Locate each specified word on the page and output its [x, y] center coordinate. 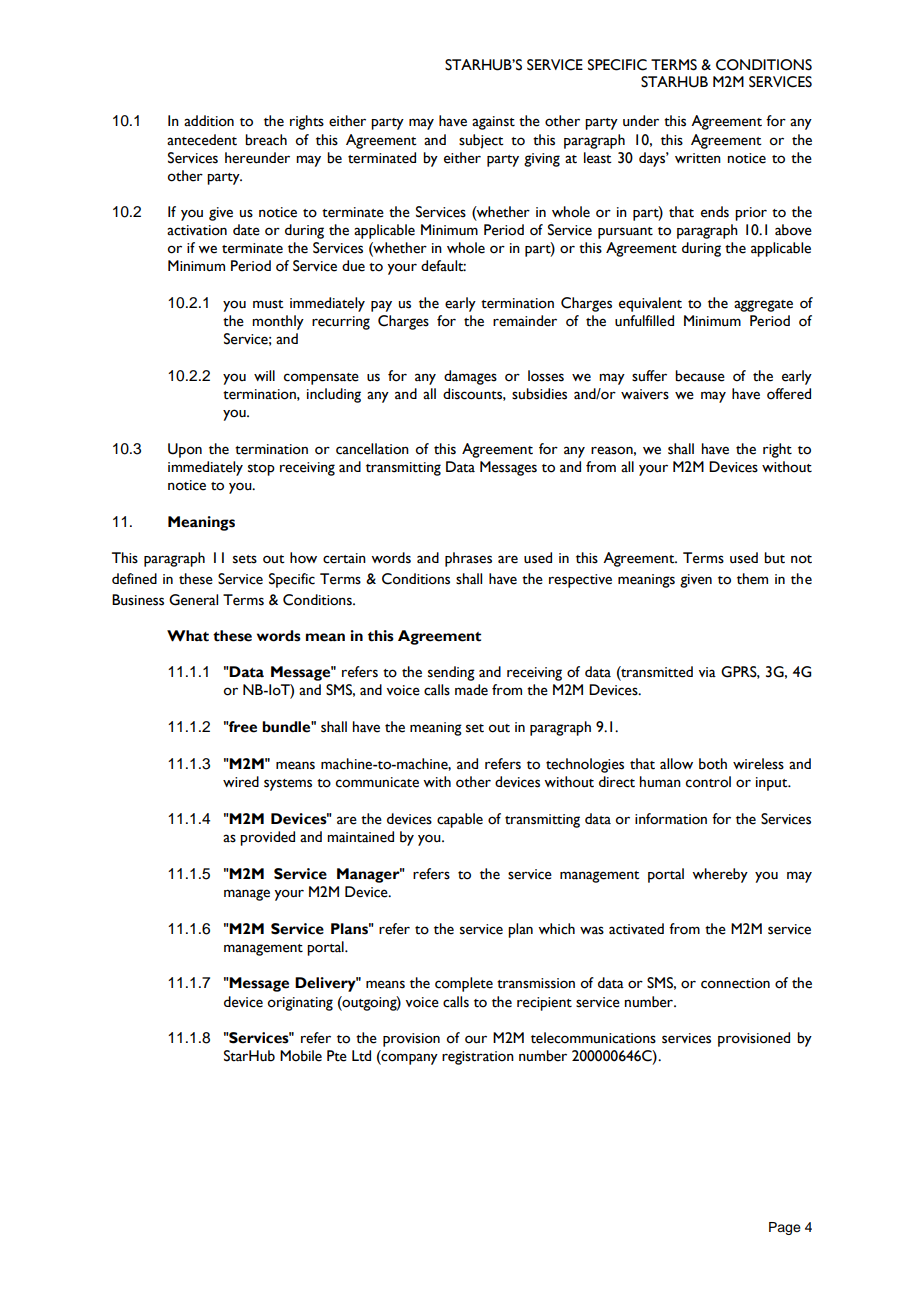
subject [481, 141]
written [698, 158]
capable [460, 820]
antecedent [202, 140]
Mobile [301, 1056]
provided [267, 838]
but [774, 558]
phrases [468, 559]
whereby [720, 875]
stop [261, 470]
